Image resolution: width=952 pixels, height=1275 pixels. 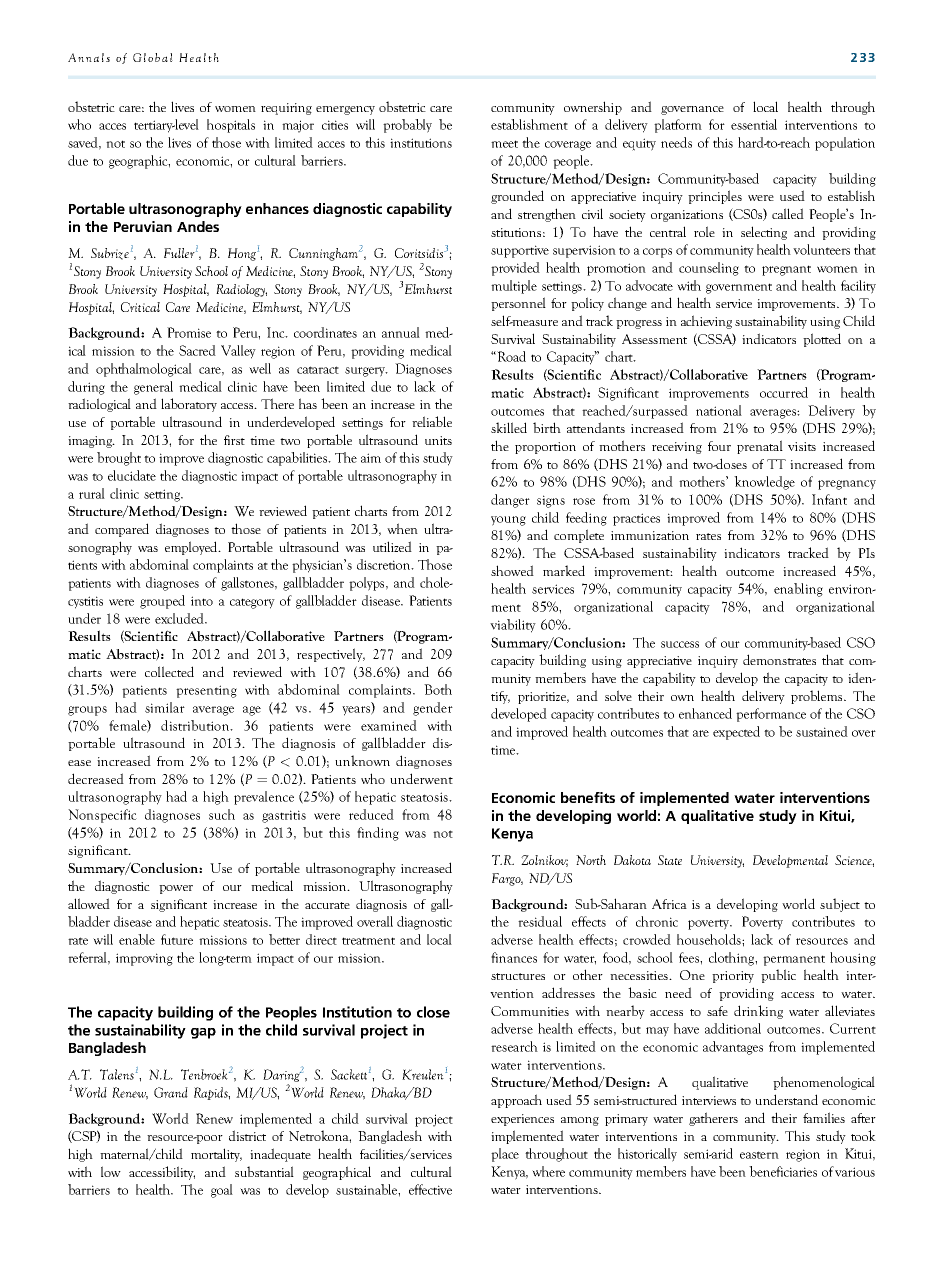 I want to click on Global, so click(x=153, y=57).
